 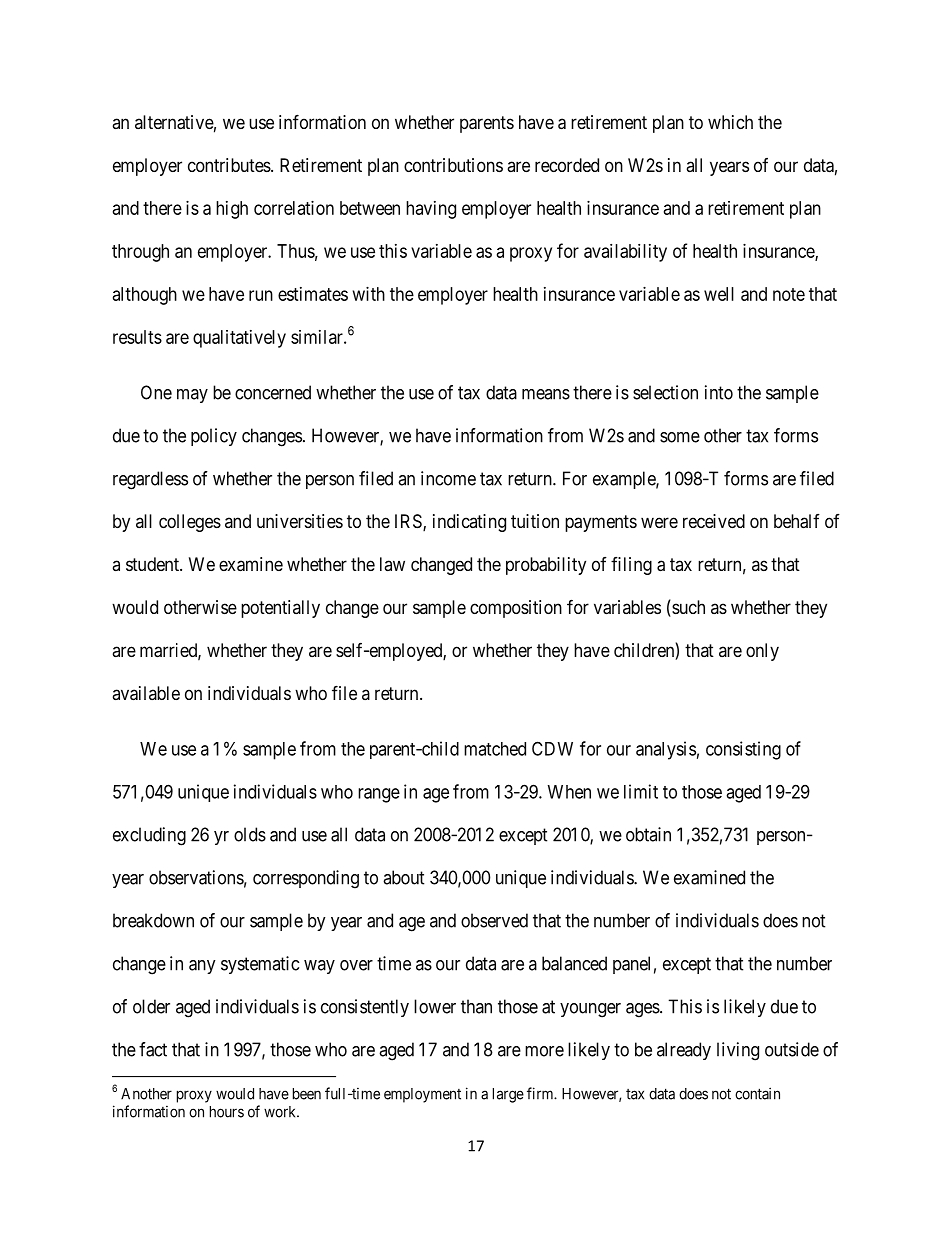 I want to click on which, so click(x=730, y=122).
